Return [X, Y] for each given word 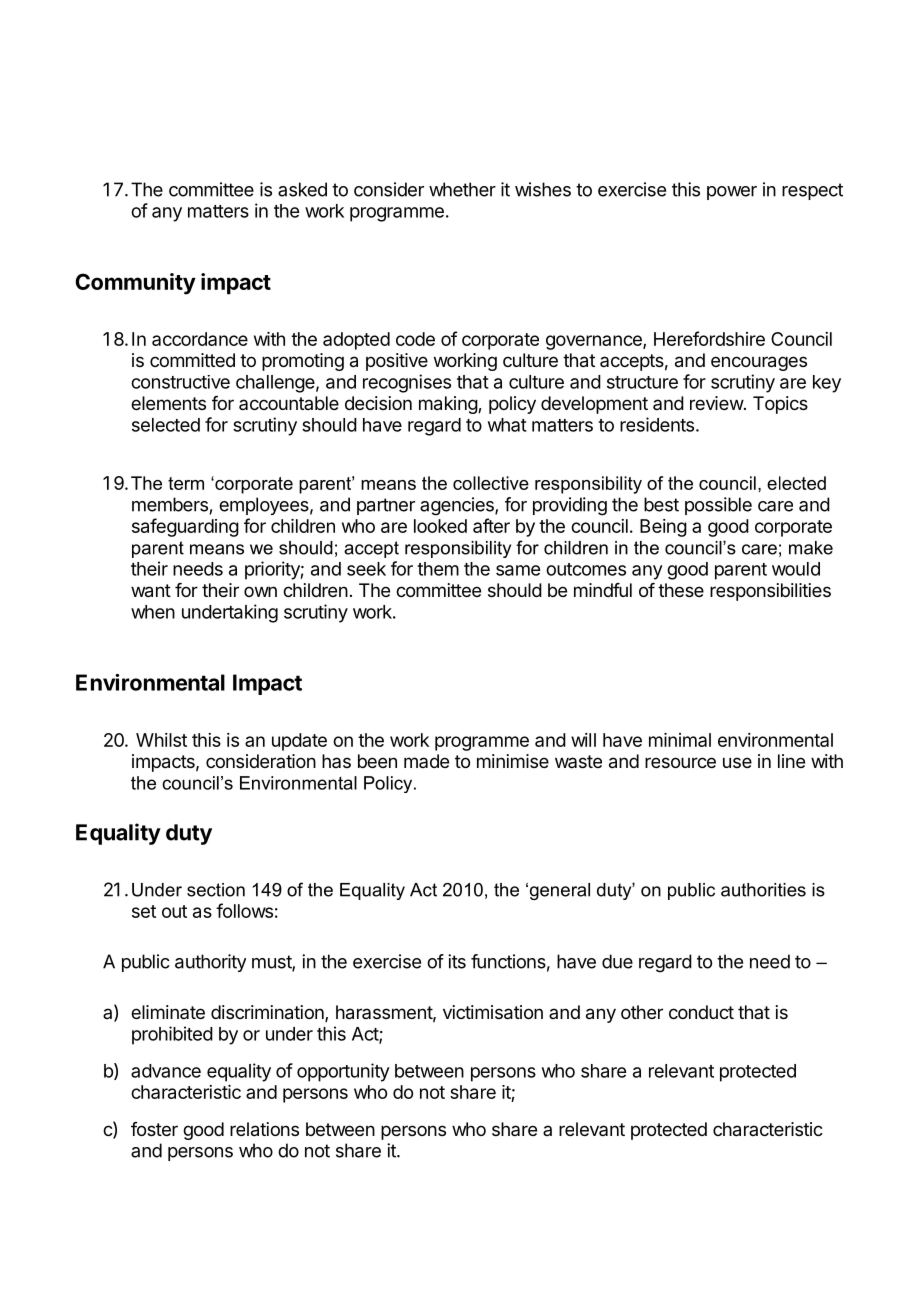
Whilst [161, 740]
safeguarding [185, 527]
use [737, 762]
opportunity [343, 1072]
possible [718, 506]
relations [264, 1129]
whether [462, 189]
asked [302, 189]
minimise [513, 761]
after [491, 525]
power [732, 193]
